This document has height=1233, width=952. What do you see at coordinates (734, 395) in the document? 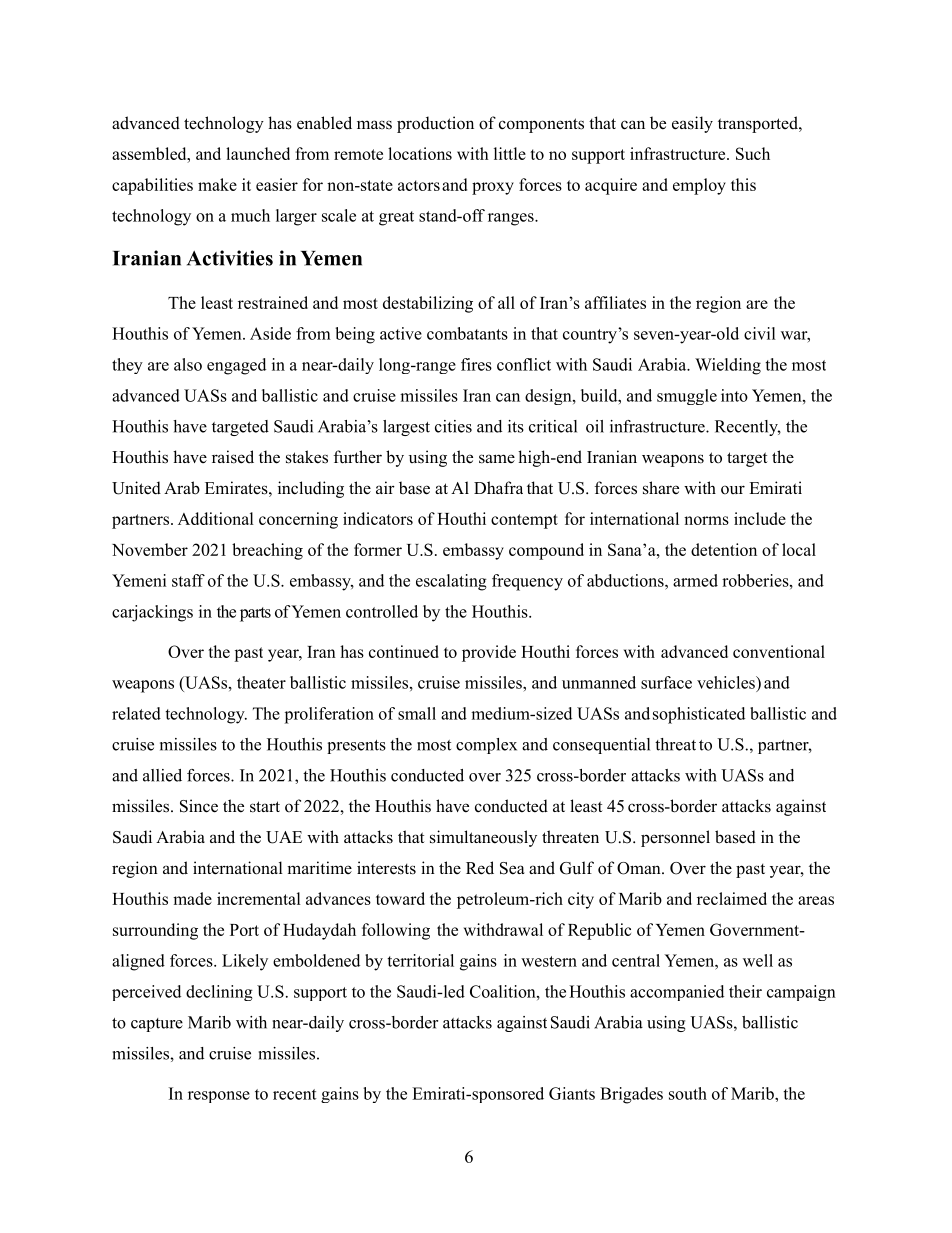
I see `into` at bounding box center [734, 395].
